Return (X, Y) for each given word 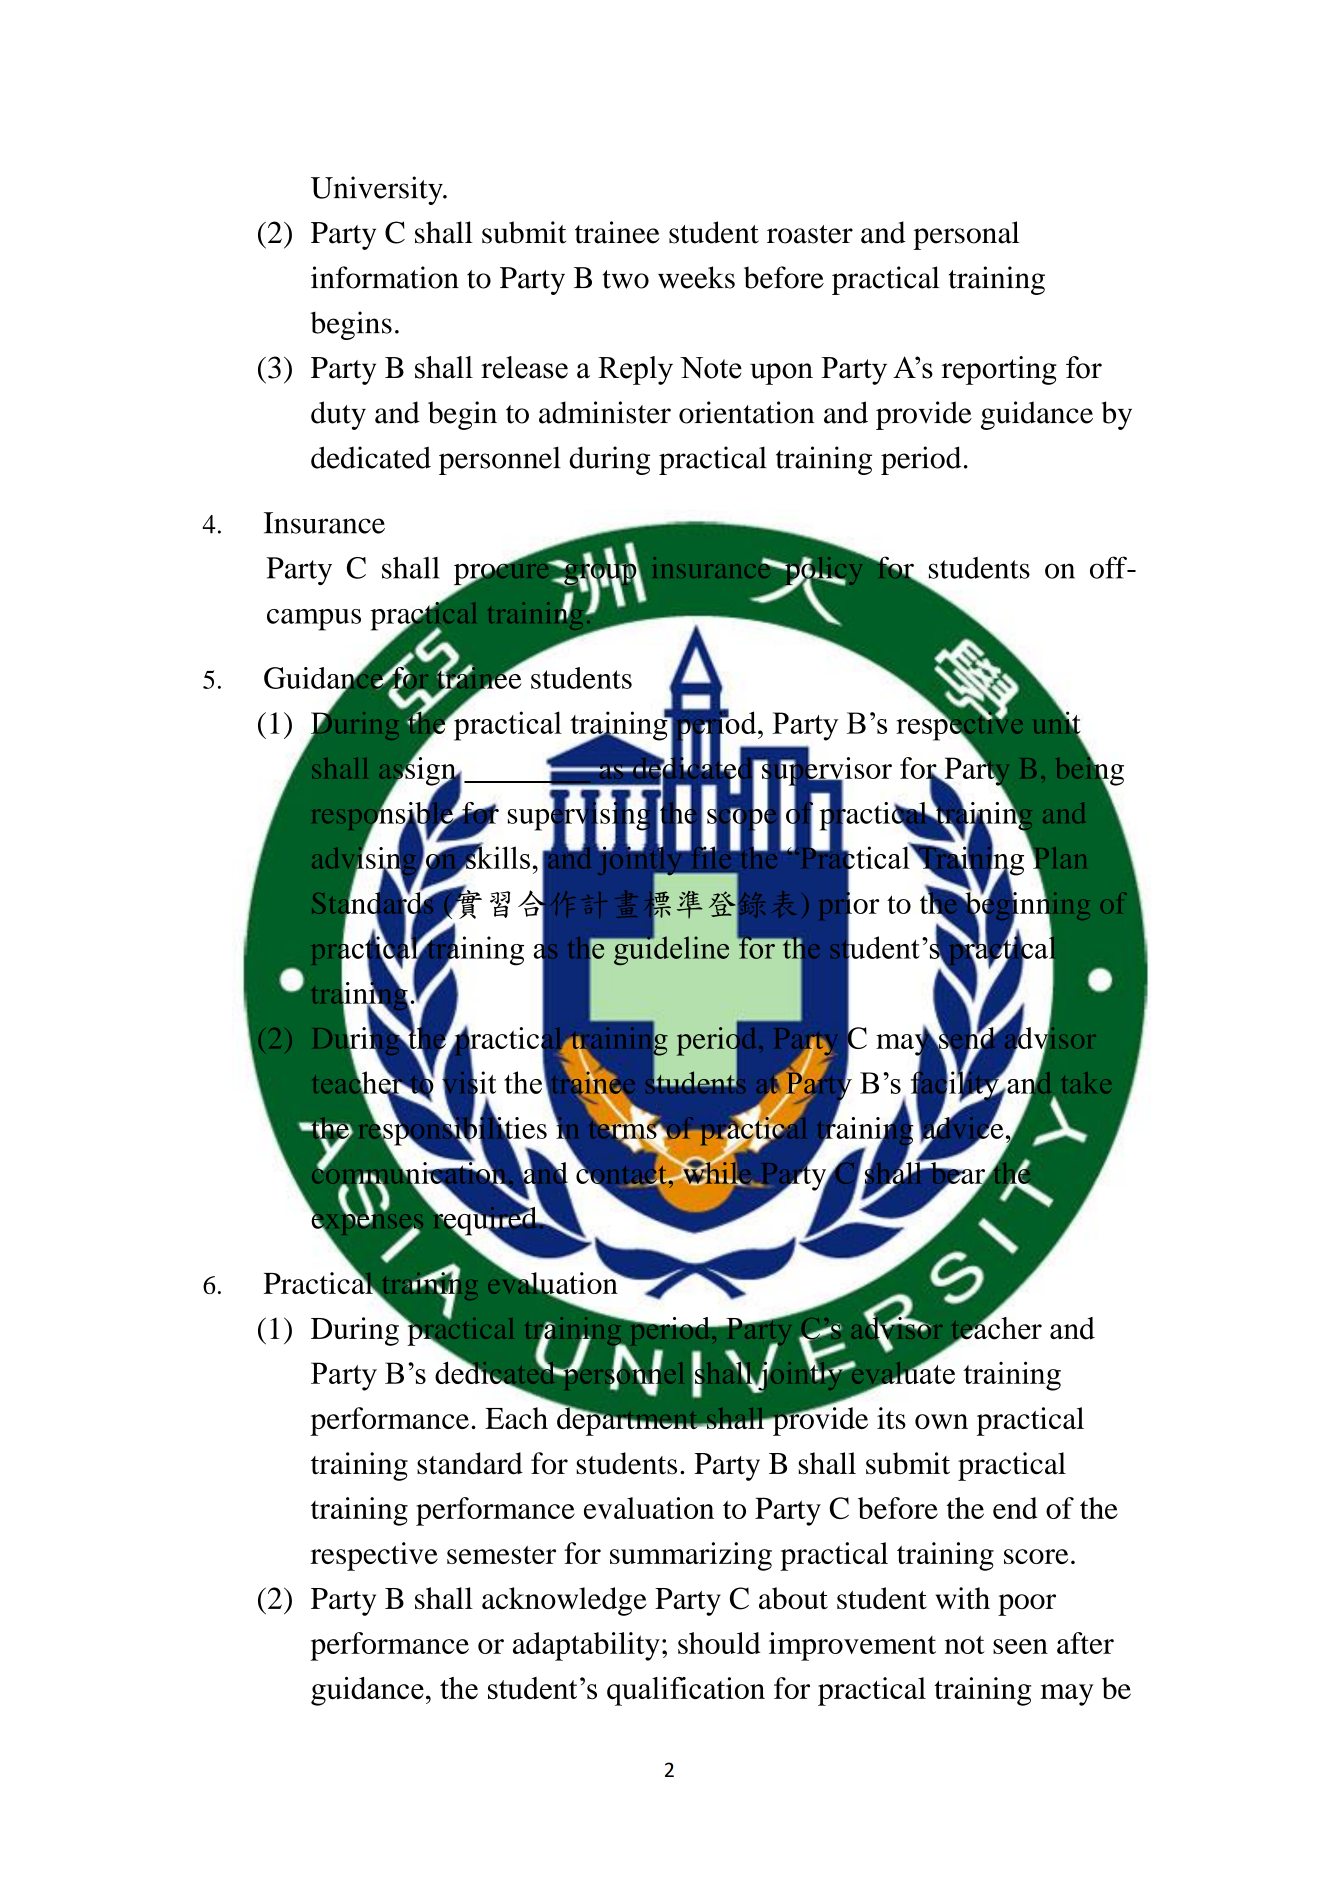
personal (966, 235)
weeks (696, 277)
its (891, 1418)
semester (501, 1555)
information (385, 277)
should (719, 1643)
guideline (670, 950)
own (941, 1421)
